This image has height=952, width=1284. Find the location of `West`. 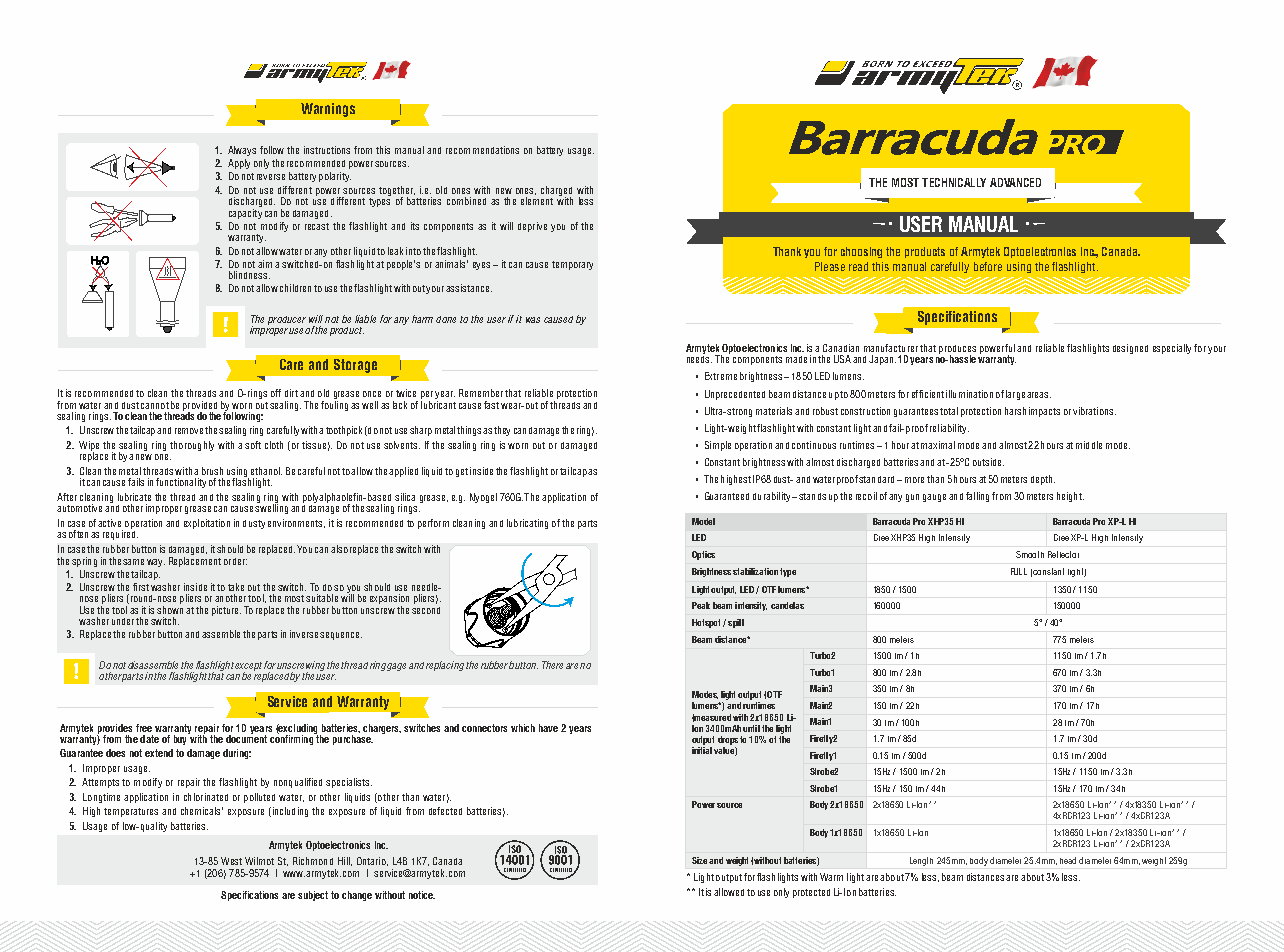

West is located at coordinates (231, 861).
